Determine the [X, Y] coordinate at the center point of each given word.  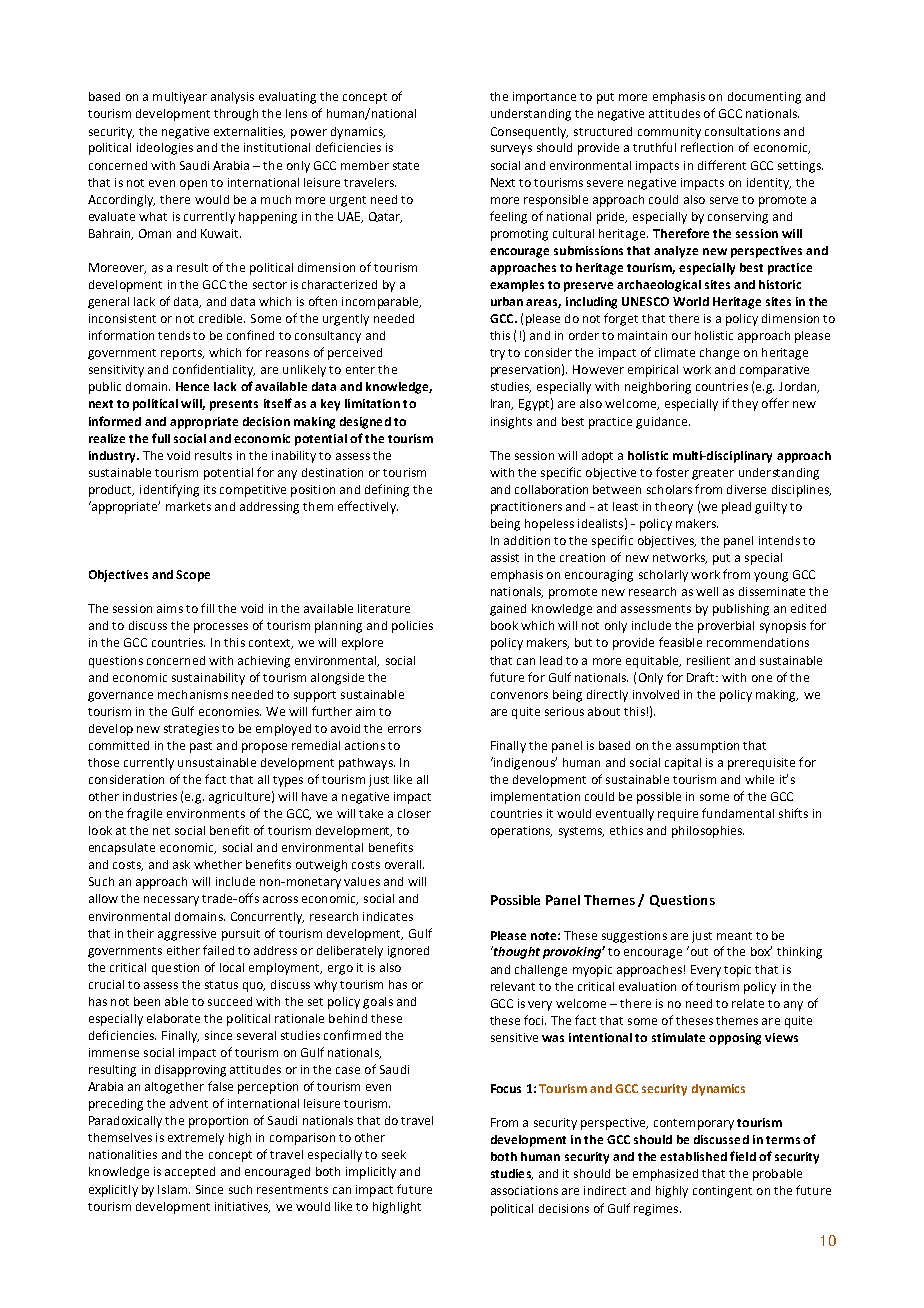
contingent [722, 1192]
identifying [169, 490]
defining [387, 490]
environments [206, 813]
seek [394, 1154]
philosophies [708, 832]
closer [414, 813]
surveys [511, 150]
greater [713, 474]
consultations [742, 131]
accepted [190, 1173]
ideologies [165, 149]
